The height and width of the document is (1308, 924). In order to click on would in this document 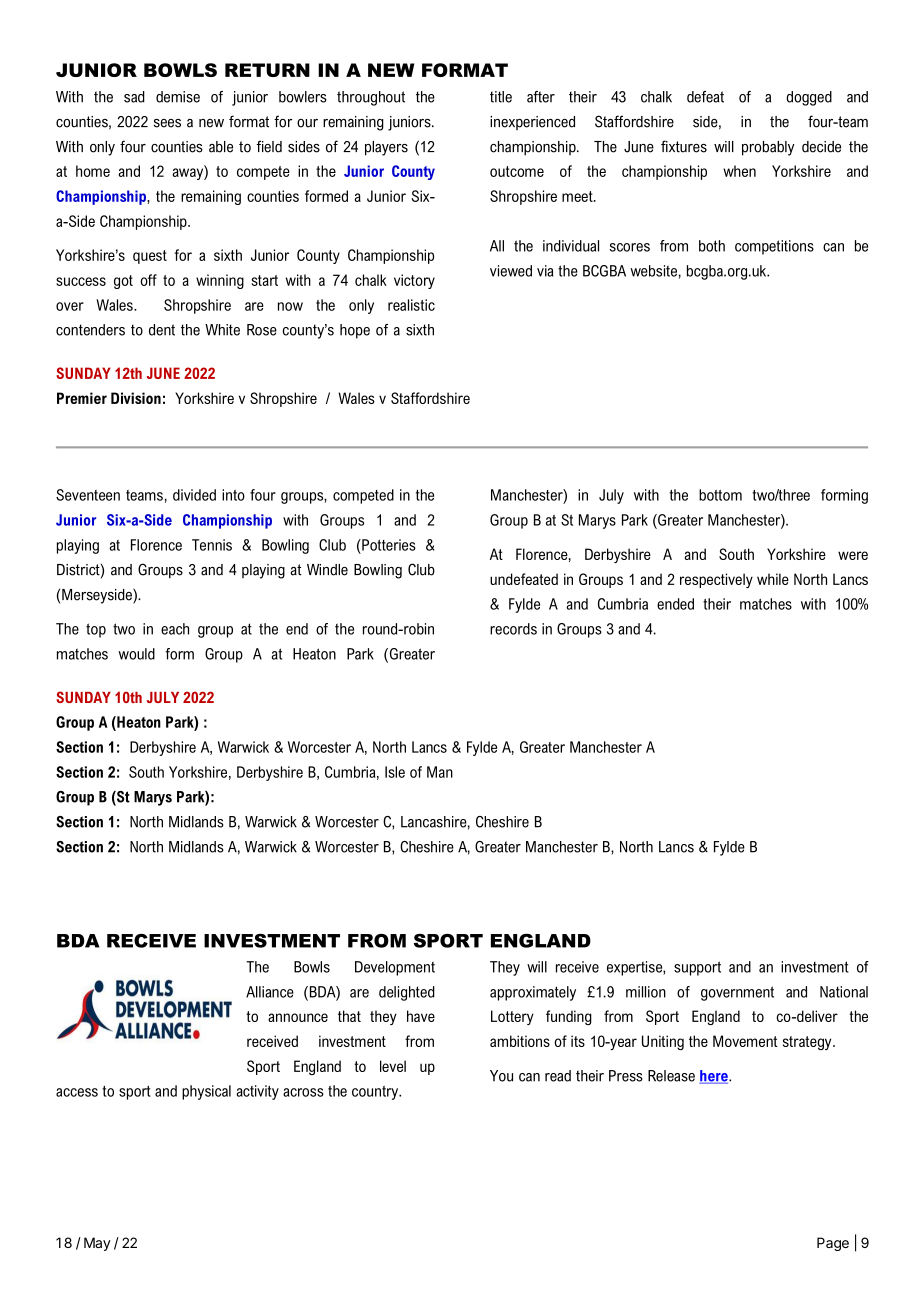, I will do `click(136, 654)`.
